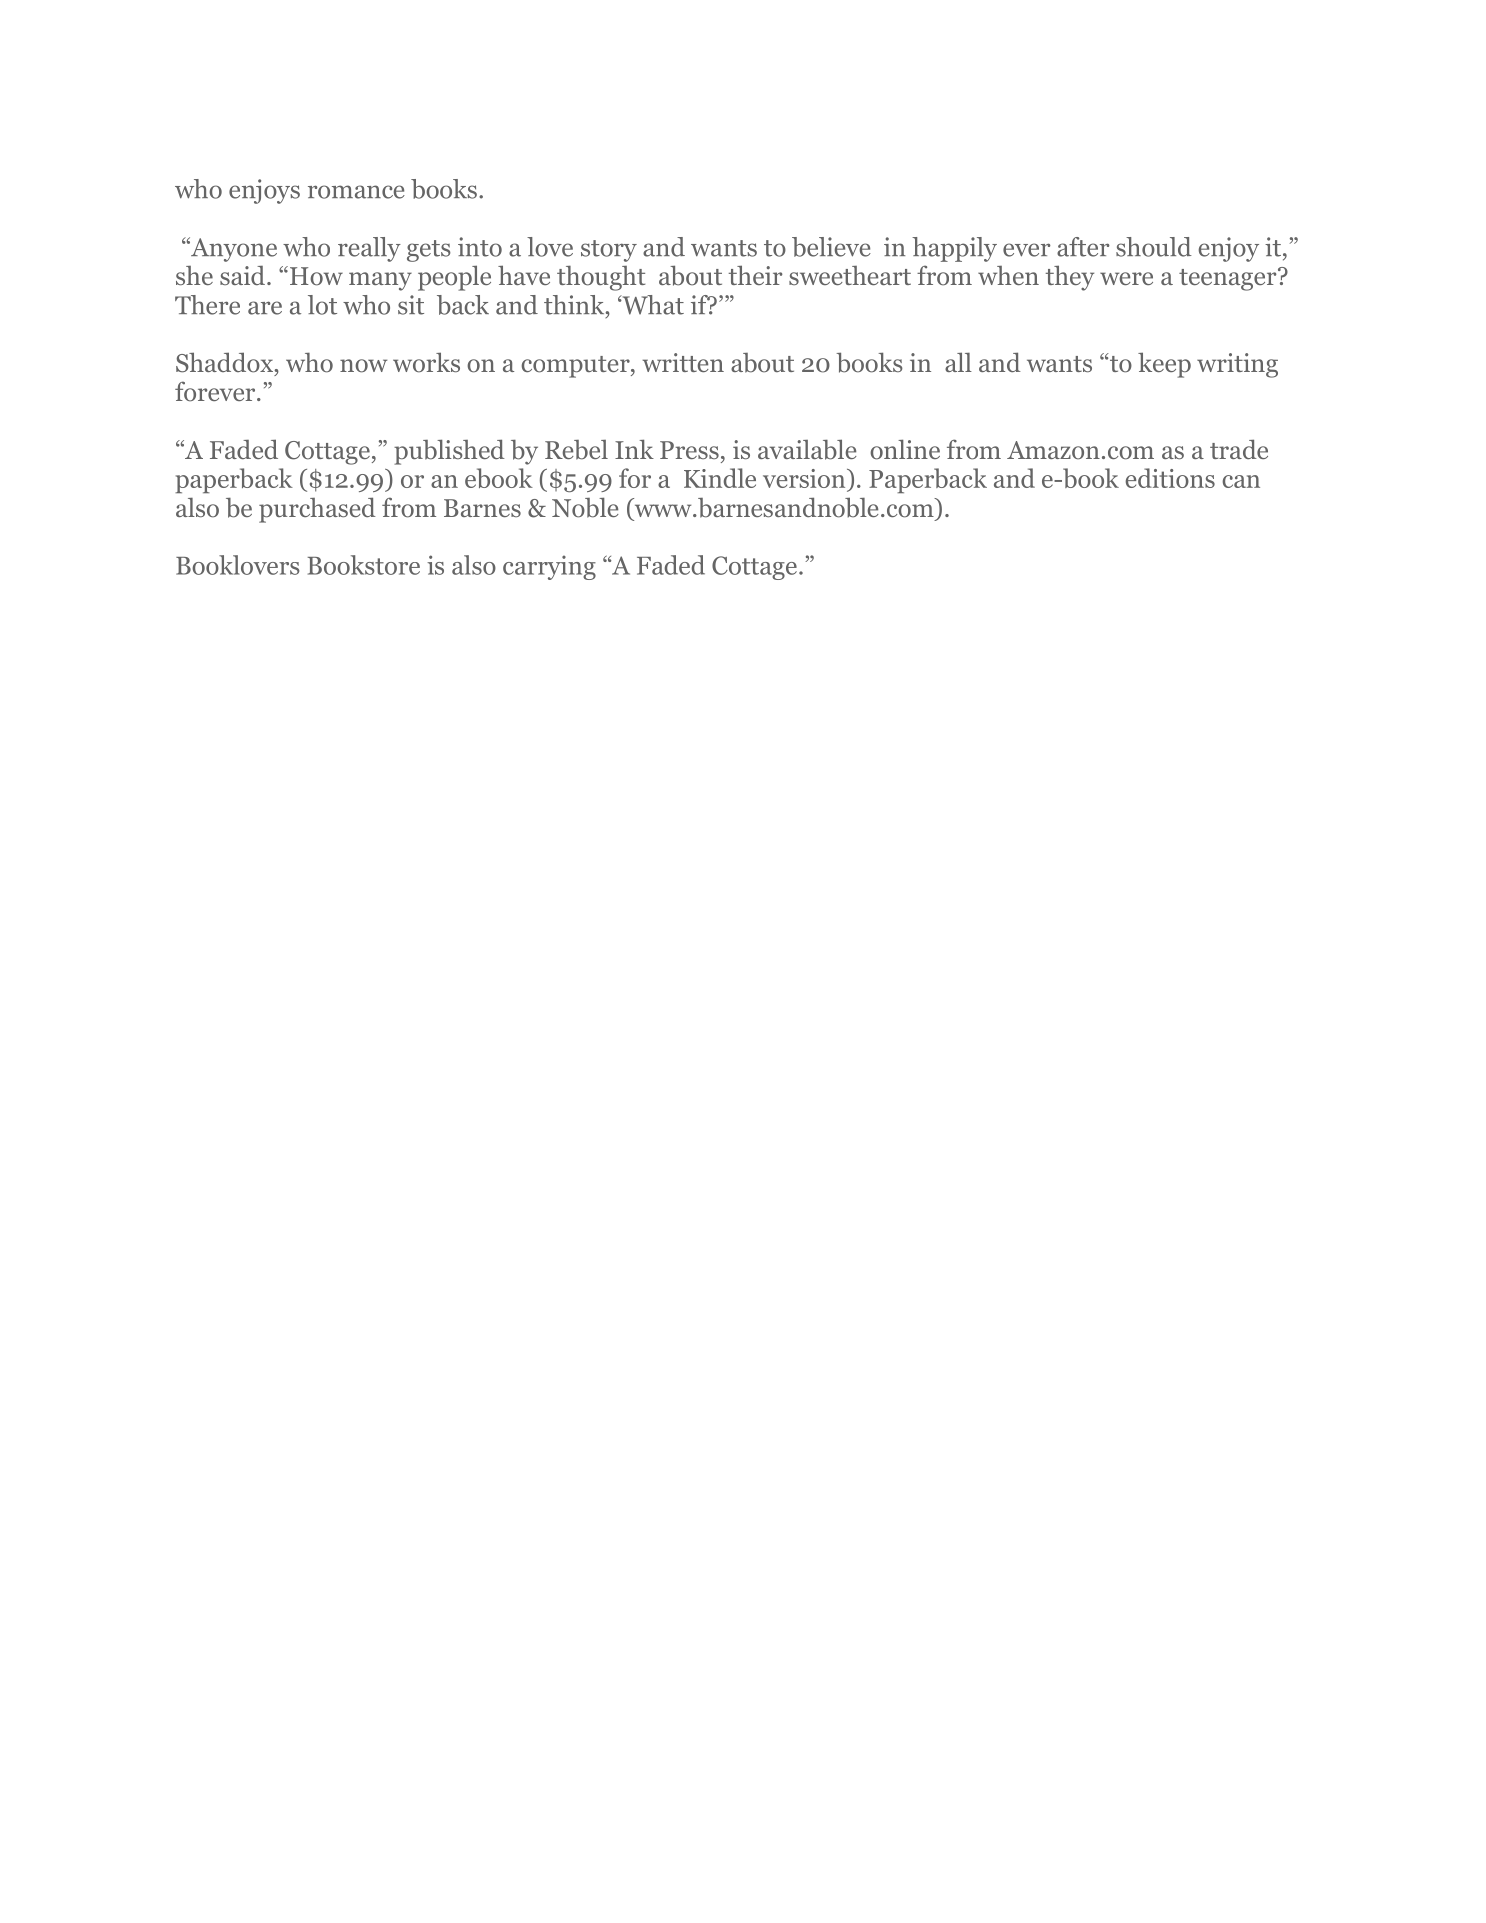  What do you see at coordinates (356, 192) in the screenshot?
I see `romance` at bounding box center [356, 192].
